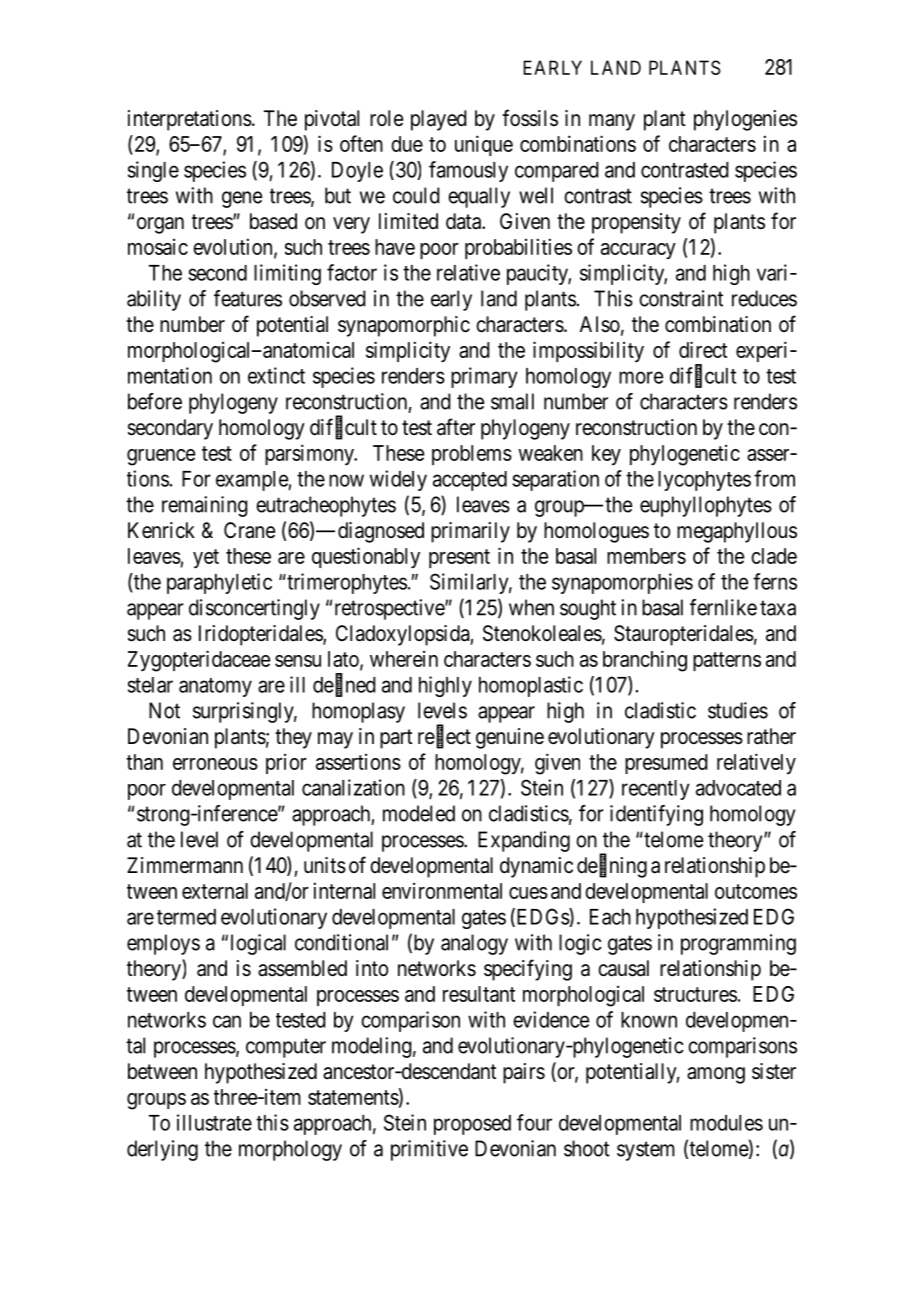 The height and width of the screenshot is (1297, 924). What do you see at coordinates (484, 145) in the screenshot?
I see `unique` at bounding box center [484, 145].
